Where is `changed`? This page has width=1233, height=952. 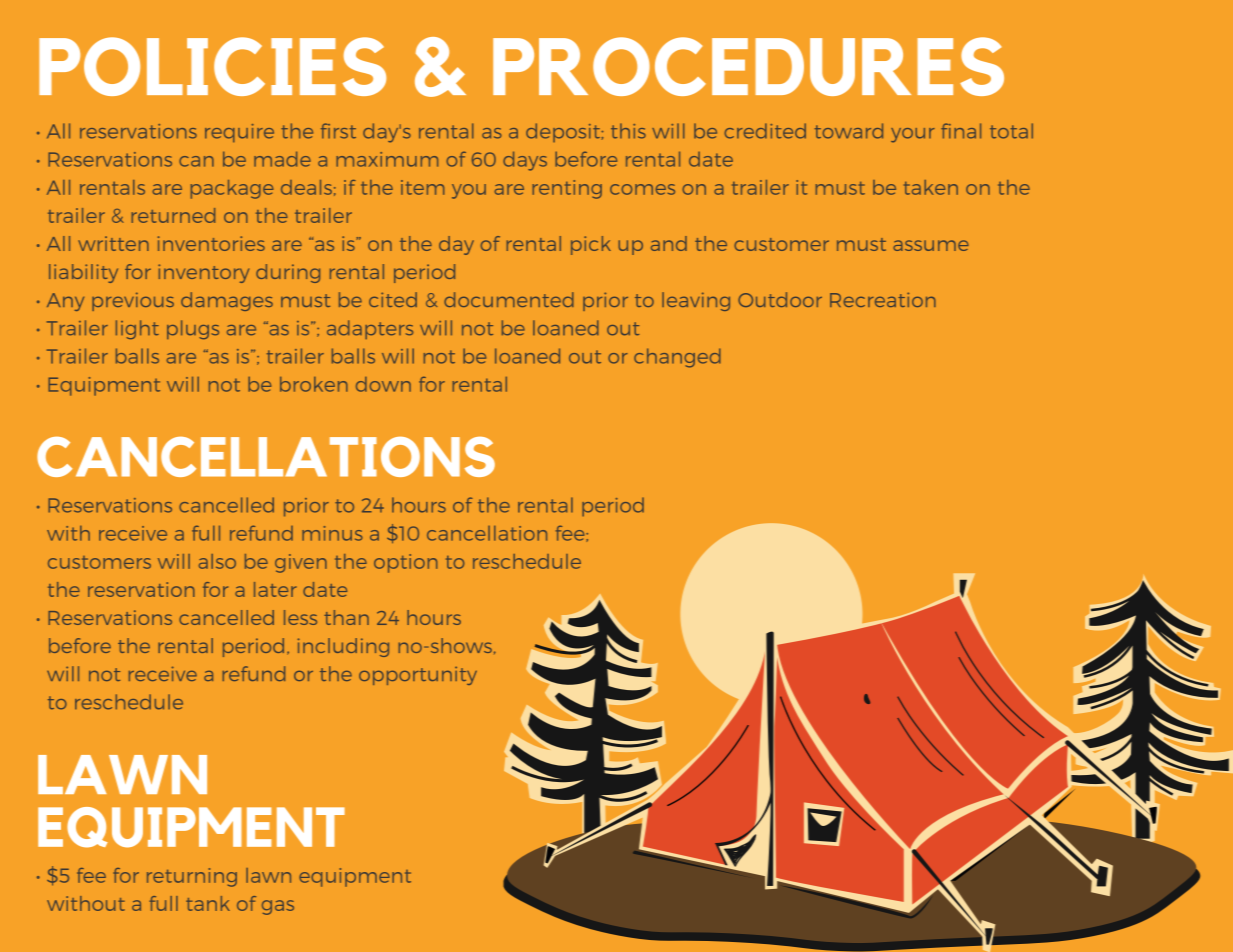
changed is located at coordinates (677, 358).
